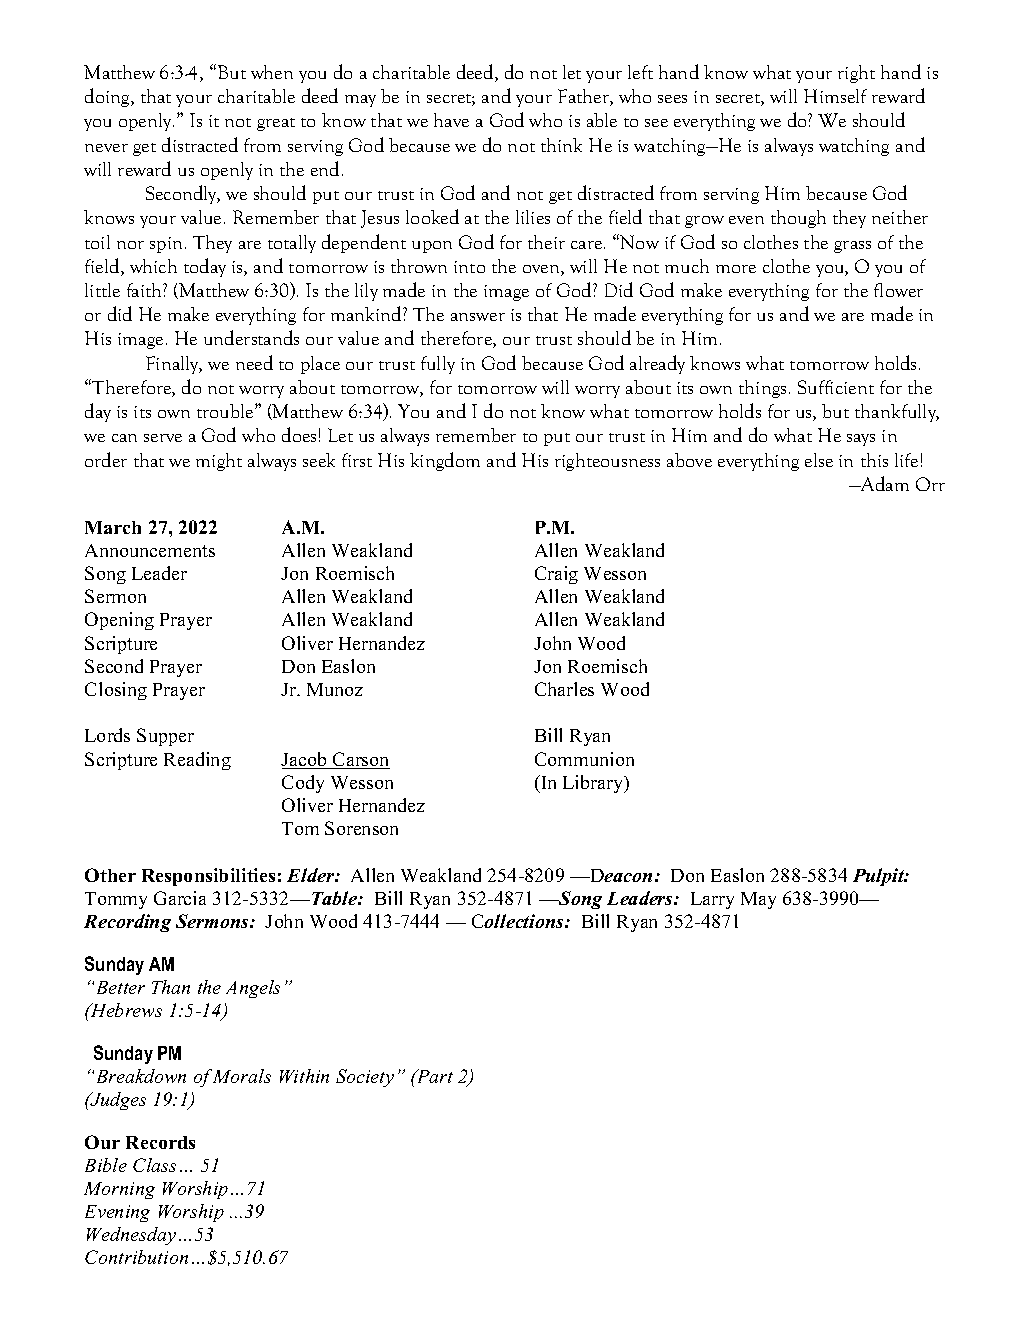  I want to click on Opening, so click(119, 621).
